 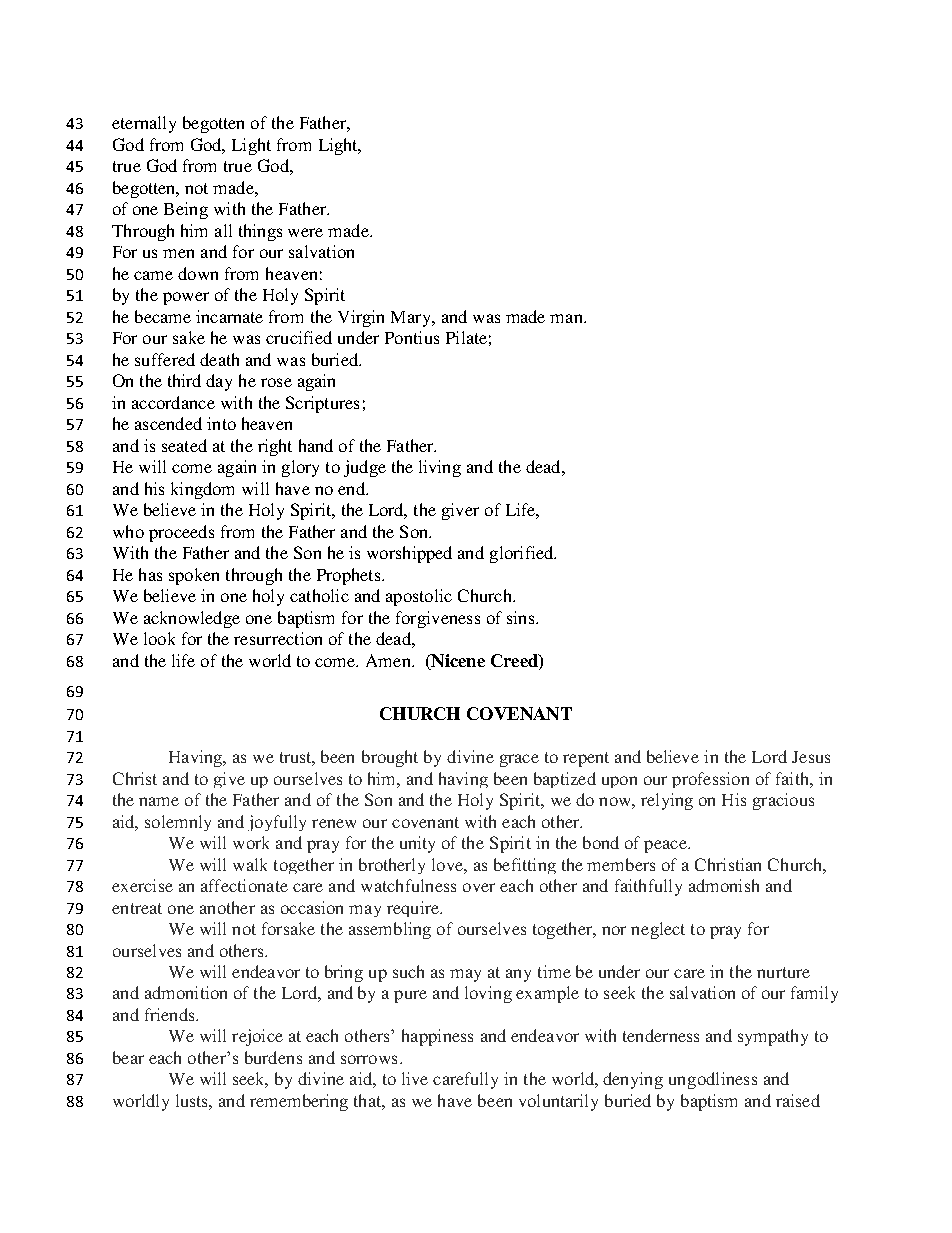 What do you see at coordinates (773, 1037) in the screenshot?
I see `sympathy` at bounding box center [773, 1037].
